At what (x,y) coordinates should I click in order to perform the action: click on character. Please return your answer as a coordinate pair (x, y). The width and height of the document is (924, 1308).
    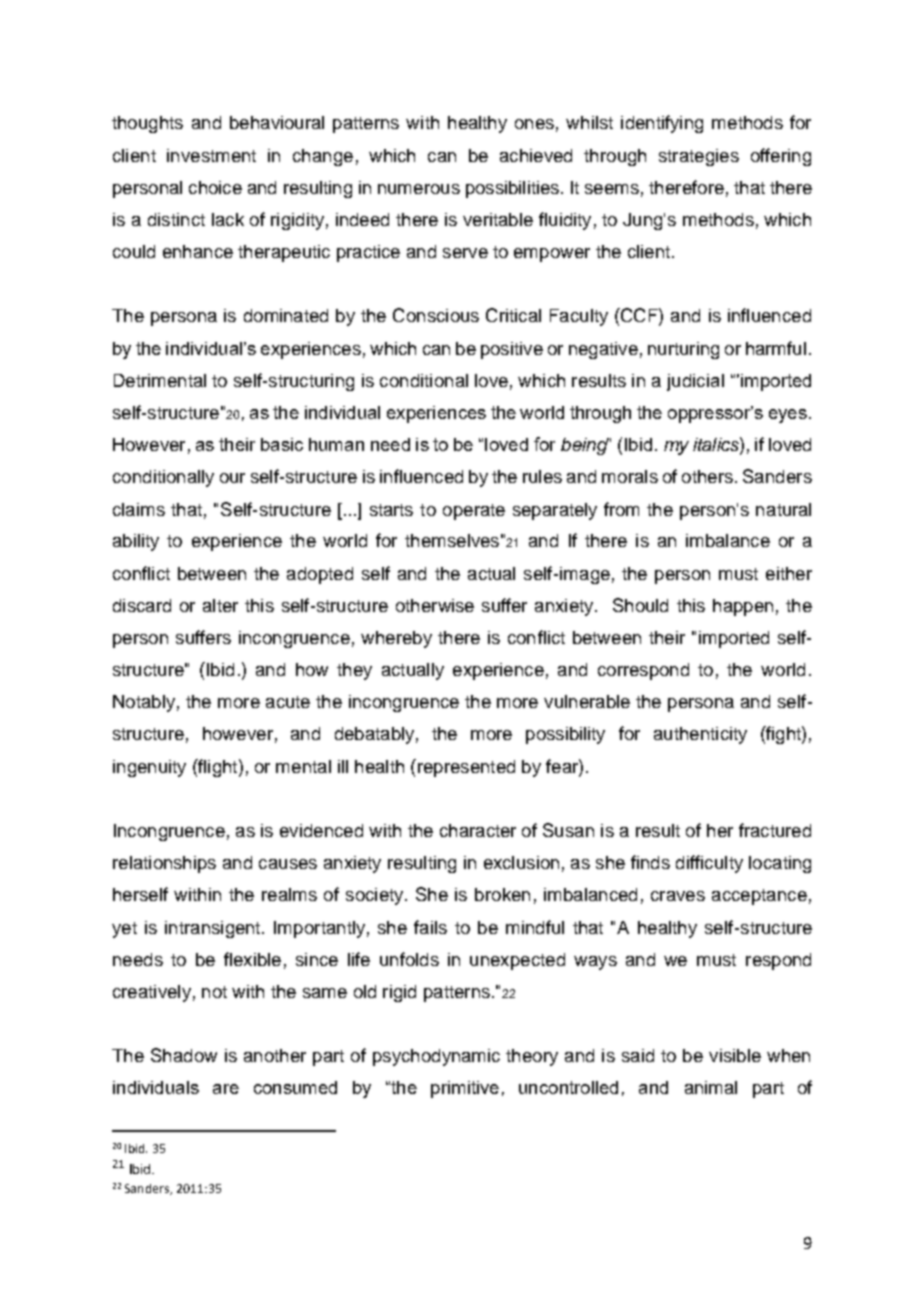
    Looking at the image, I should click on (478, 830).
